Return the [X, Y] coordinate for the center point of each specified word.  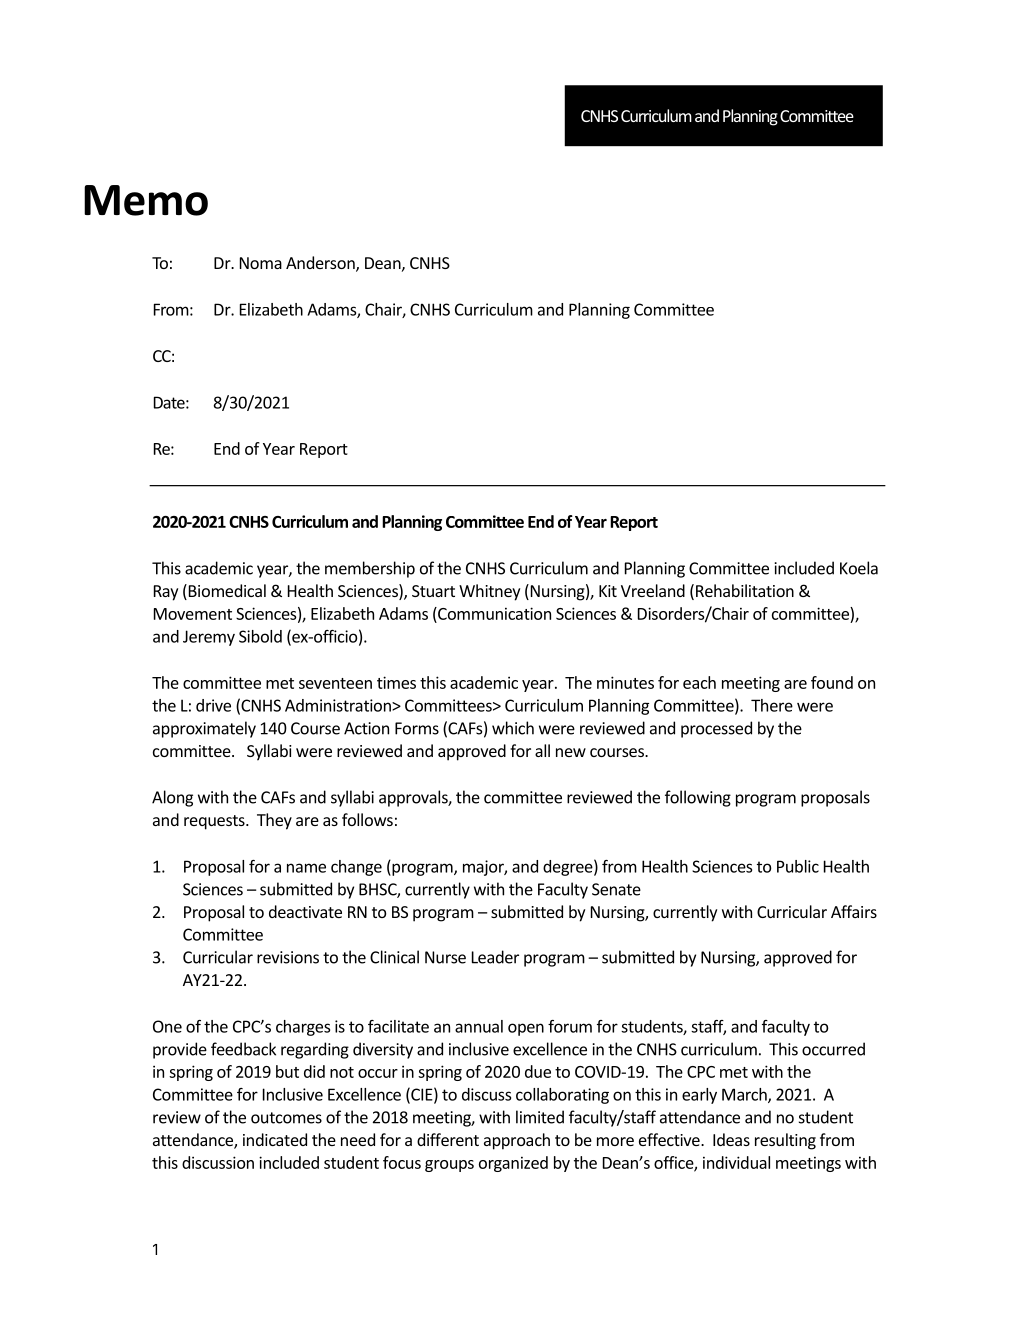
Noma [261, 263]
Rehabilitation [745, 590]
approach [517, 1141]
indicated [275, 1139]
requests [215, 822]
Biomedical [226, 592]
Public [798, 866]
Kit [608, 591]
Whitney [489, 592]
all [542, 750]
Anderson [321, 264]
